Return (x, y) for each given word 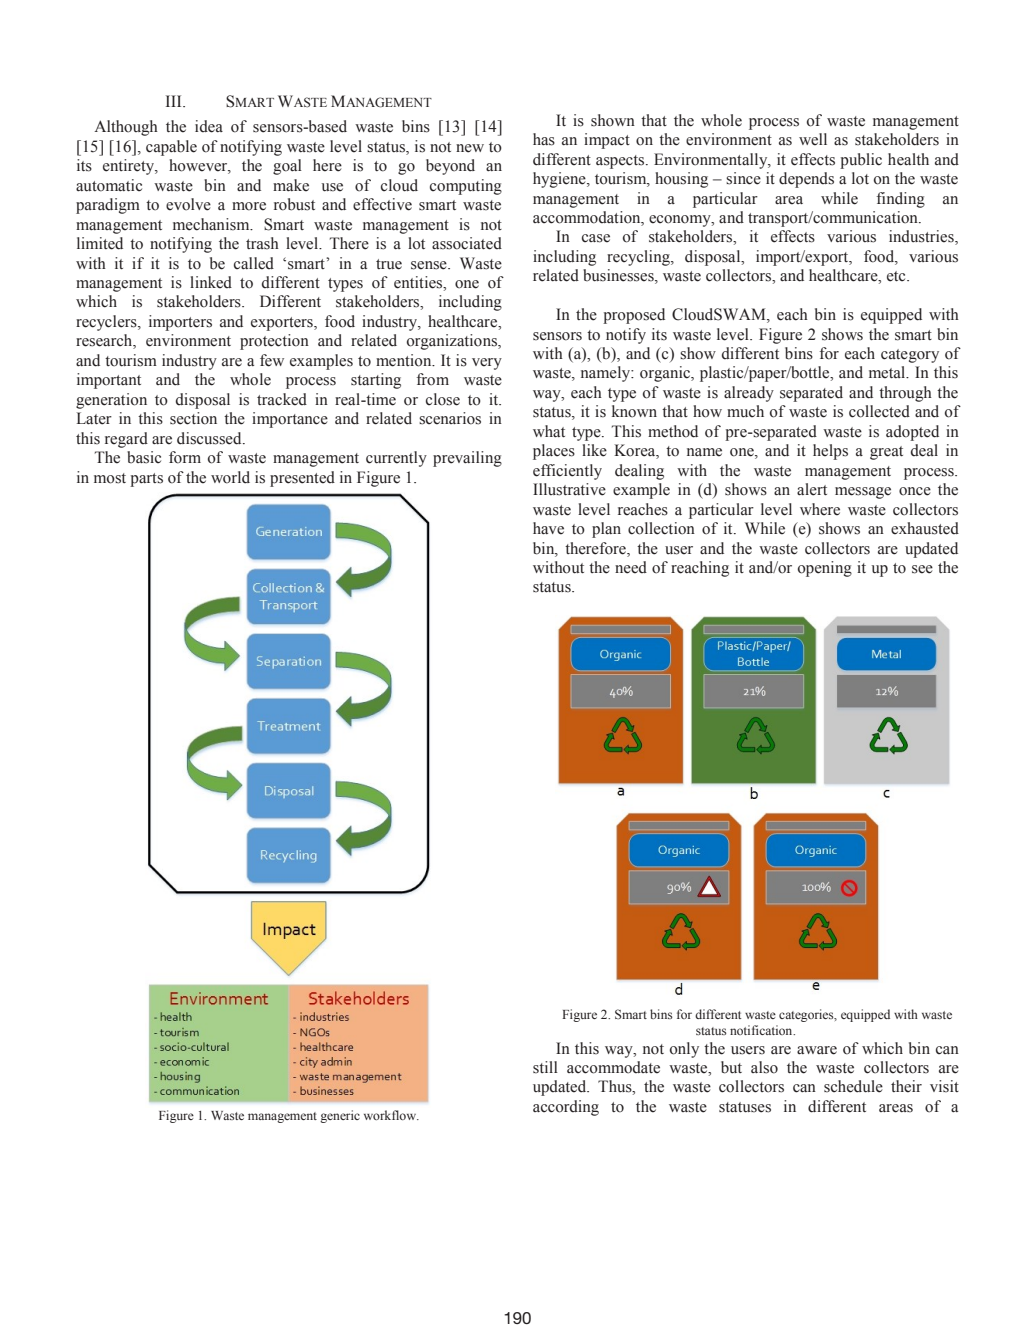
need (631, 567)
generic (340, 1116)
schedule (853, 1086)
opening (825, 569)
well (813, 139)
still (545, 1067)
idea (209, 126)
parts (146, 480)
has (544, 139)
